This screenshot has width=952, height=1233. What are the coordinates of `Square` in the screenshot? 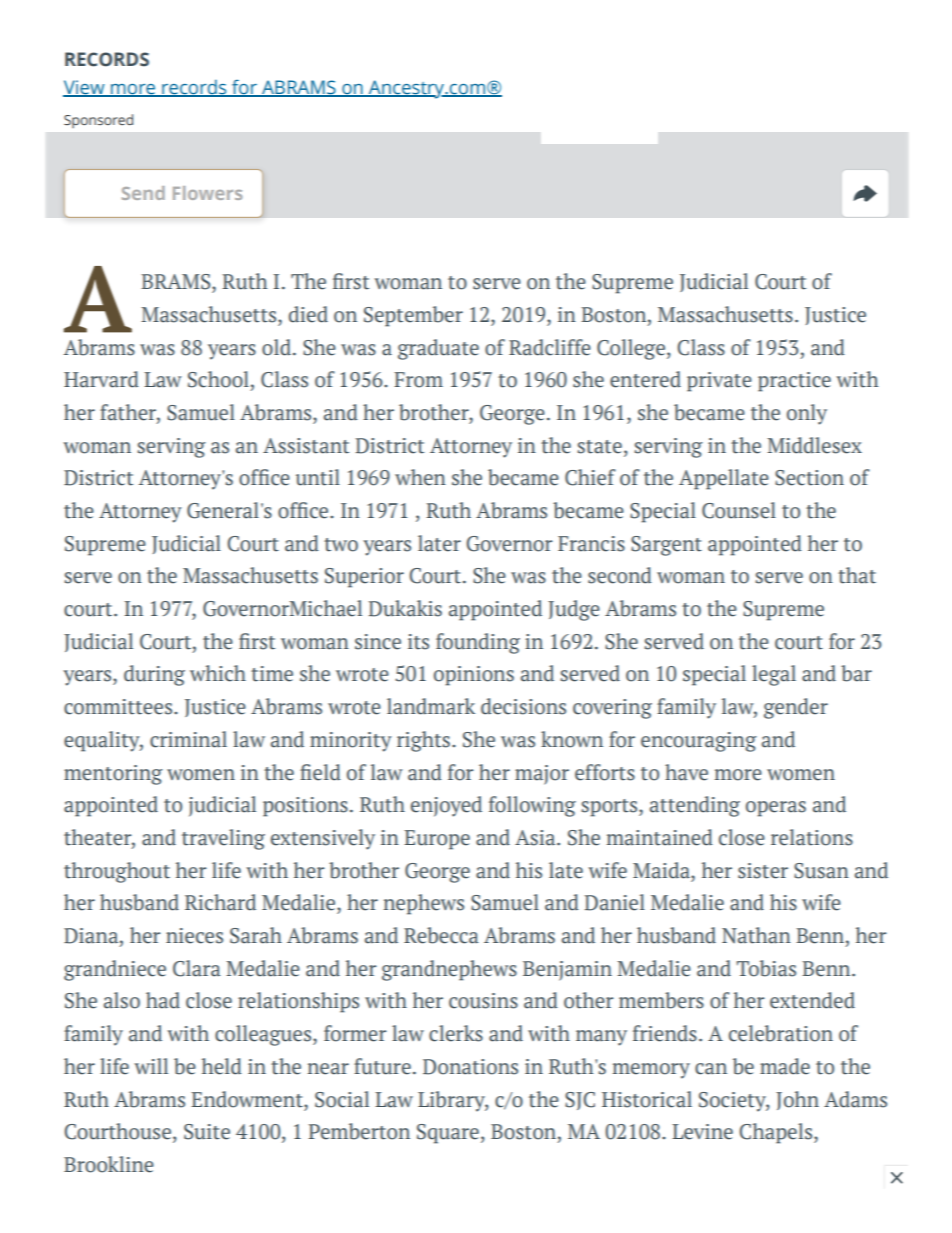 It's located at (448, 1134).
